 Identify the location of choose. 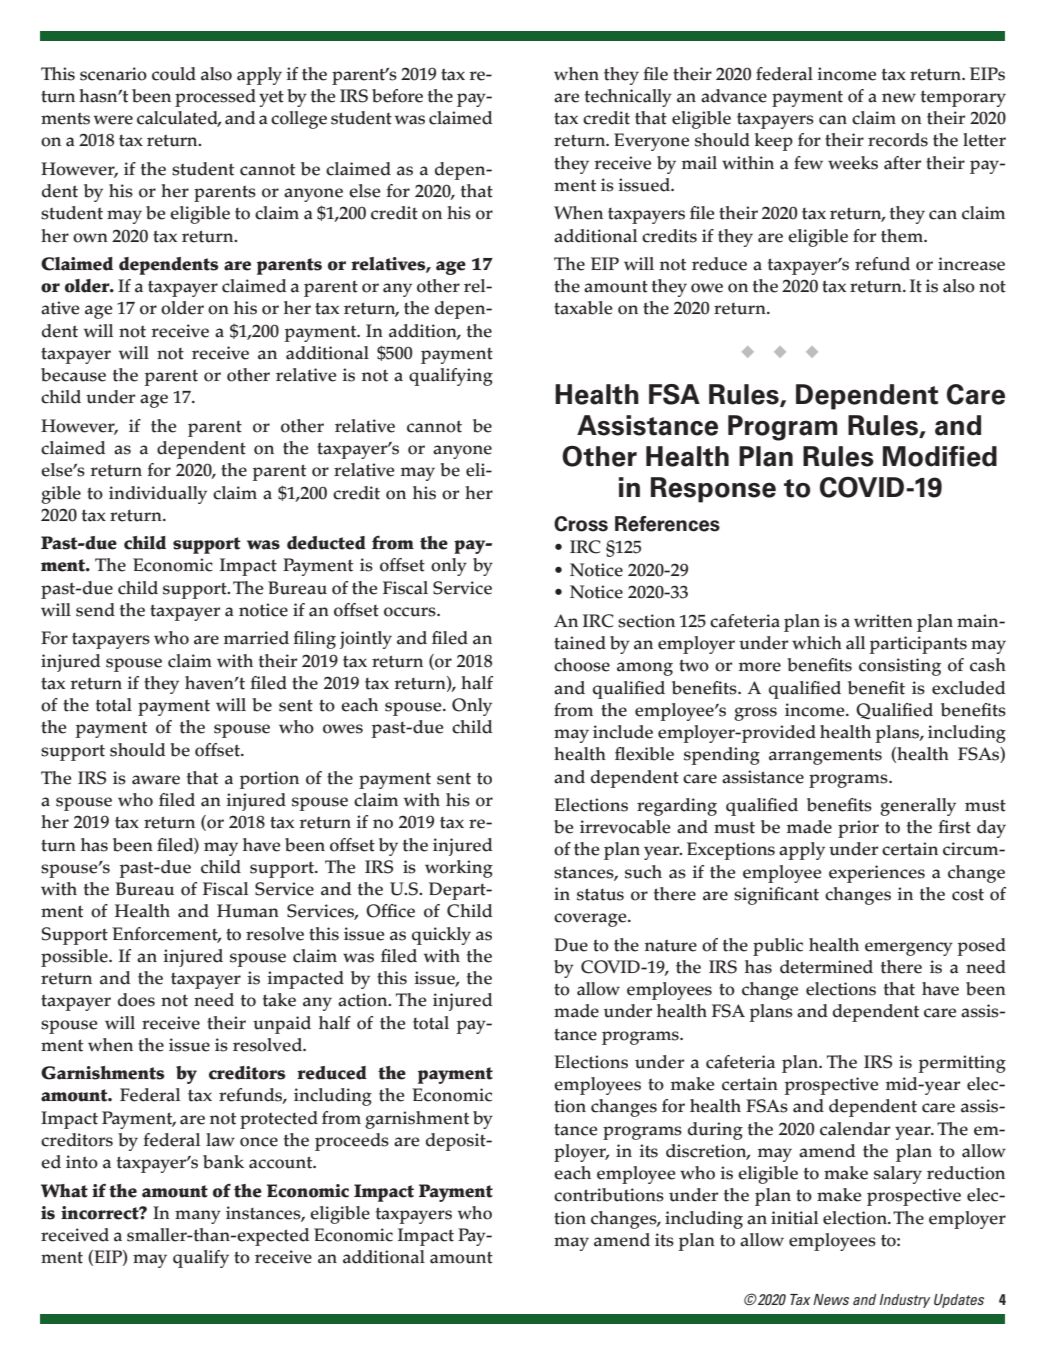
(582, 665).
